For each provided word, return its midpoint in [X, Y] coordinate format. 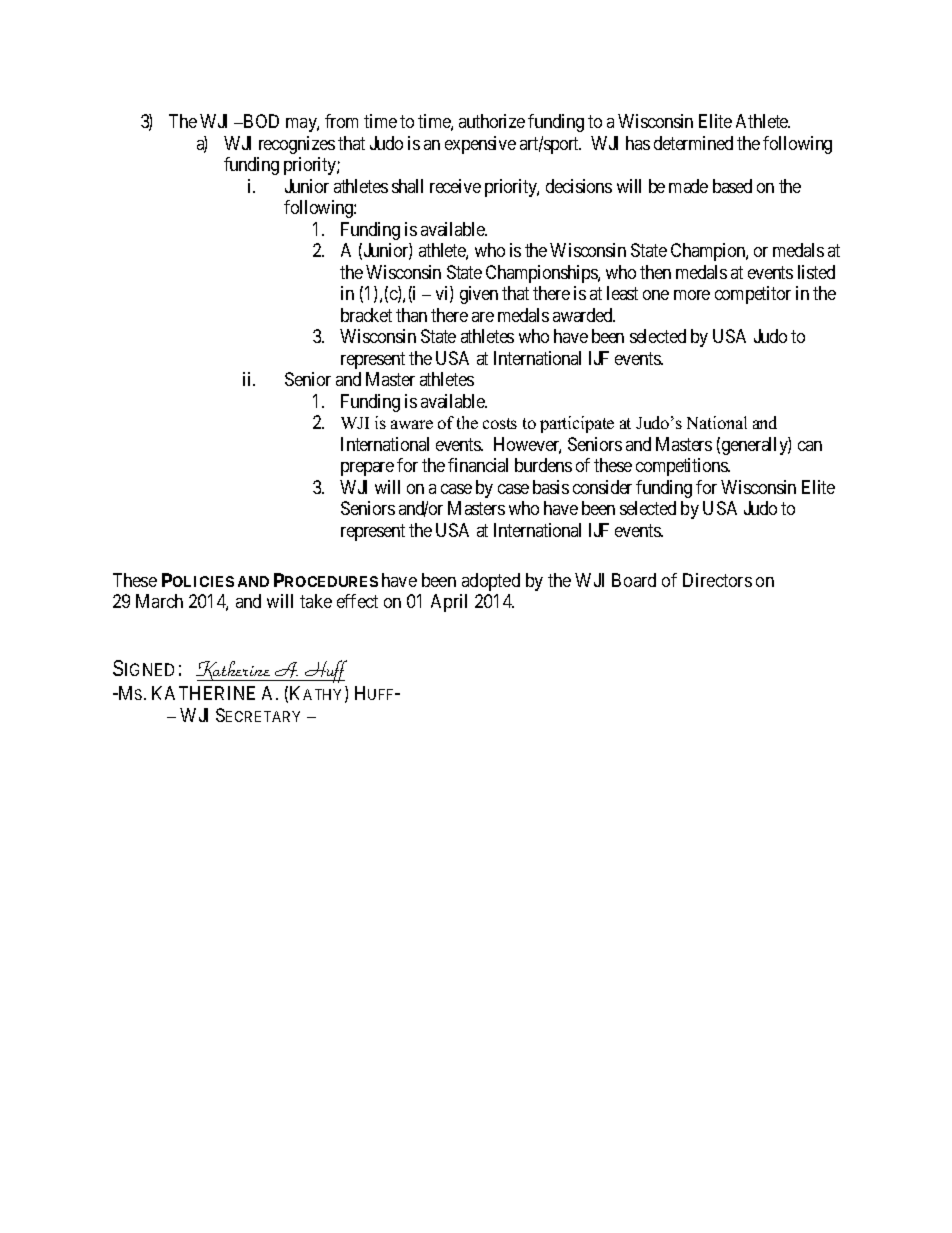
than [411, 315]
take [316, 601]
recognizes [297, 145]
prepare [367, 469]
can [810, 446]
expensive [480, 145]
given [479, 295]
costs [500, 423]
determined [693, 143]
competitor [753, 295]
